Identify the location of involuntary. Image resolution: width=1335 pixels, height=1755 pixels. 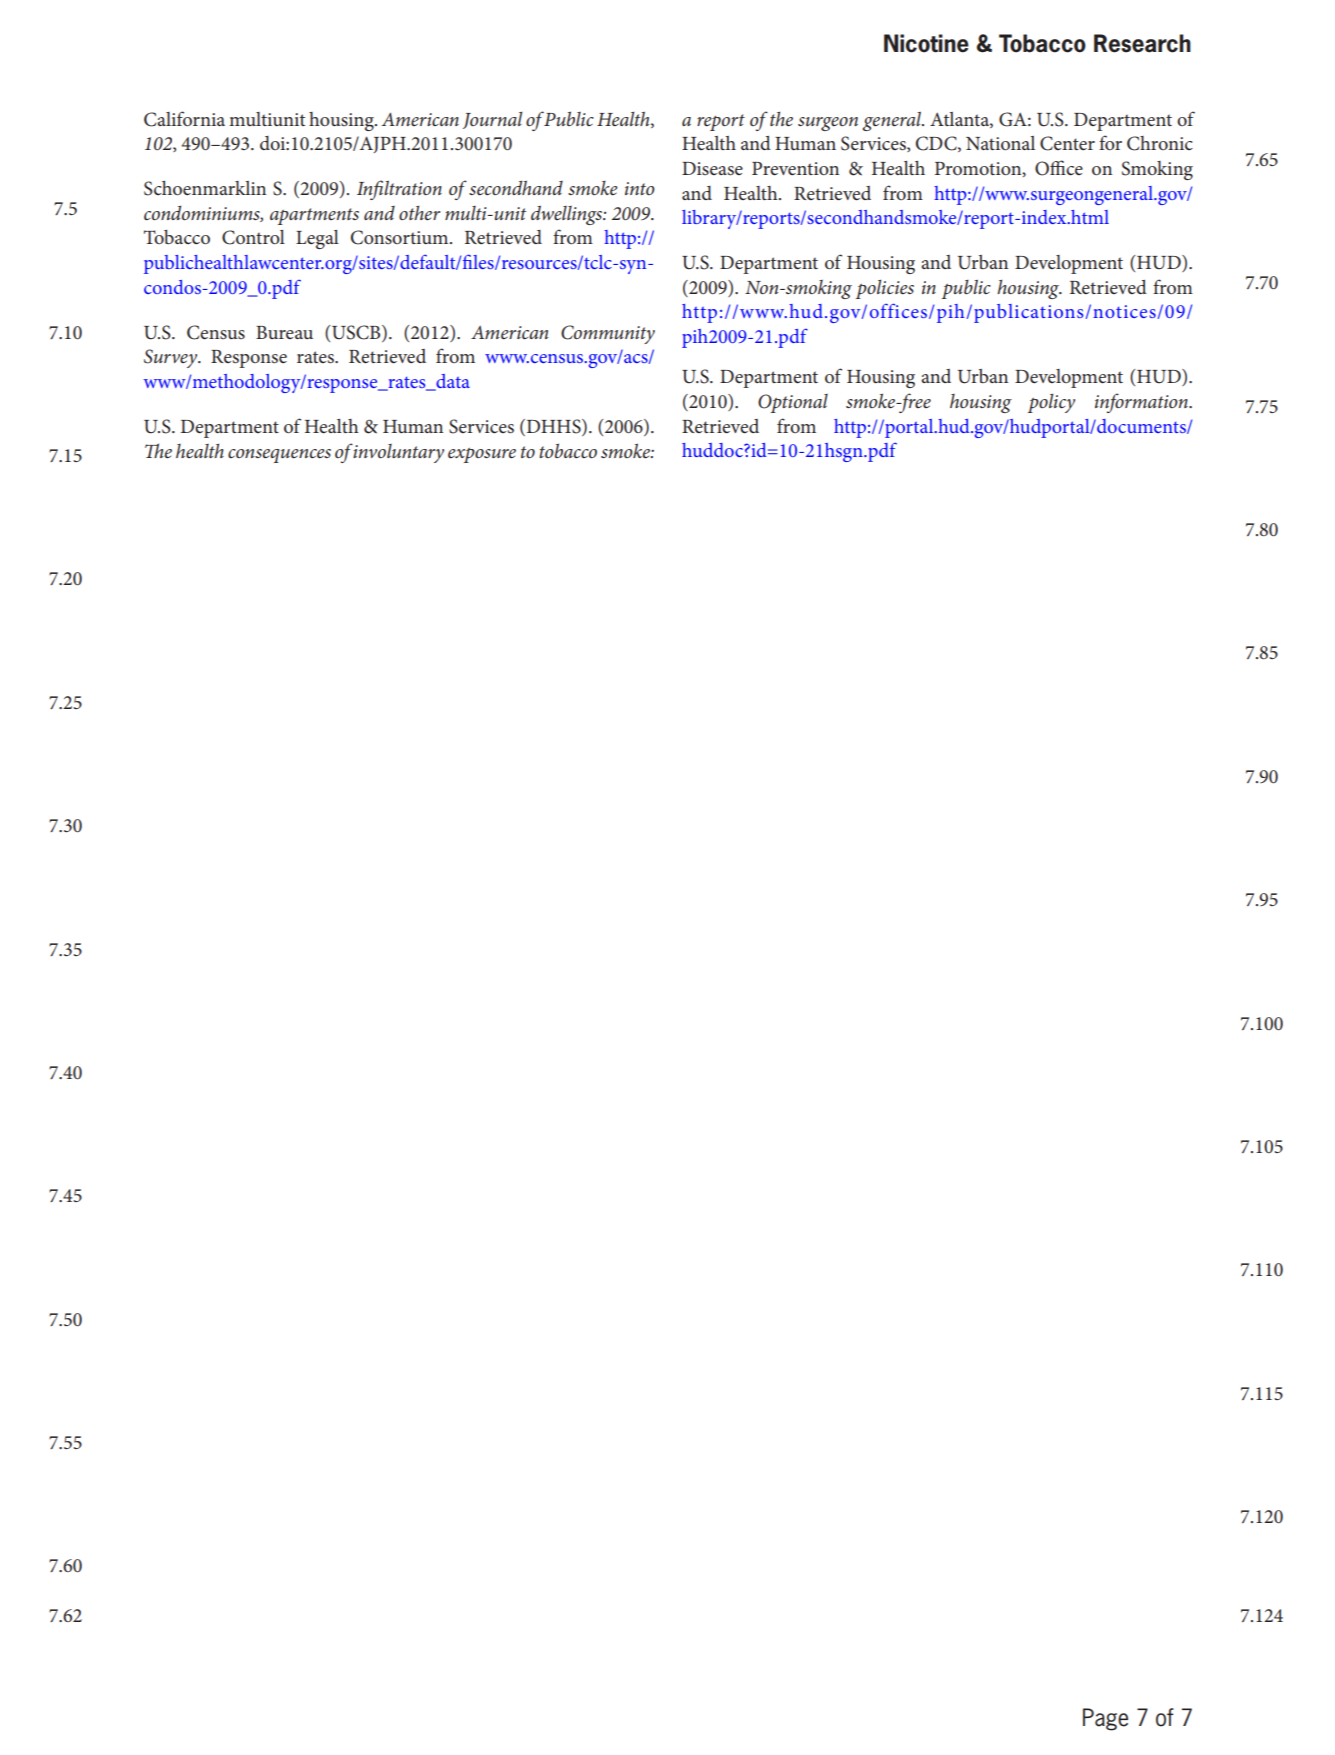
(398, 453).
